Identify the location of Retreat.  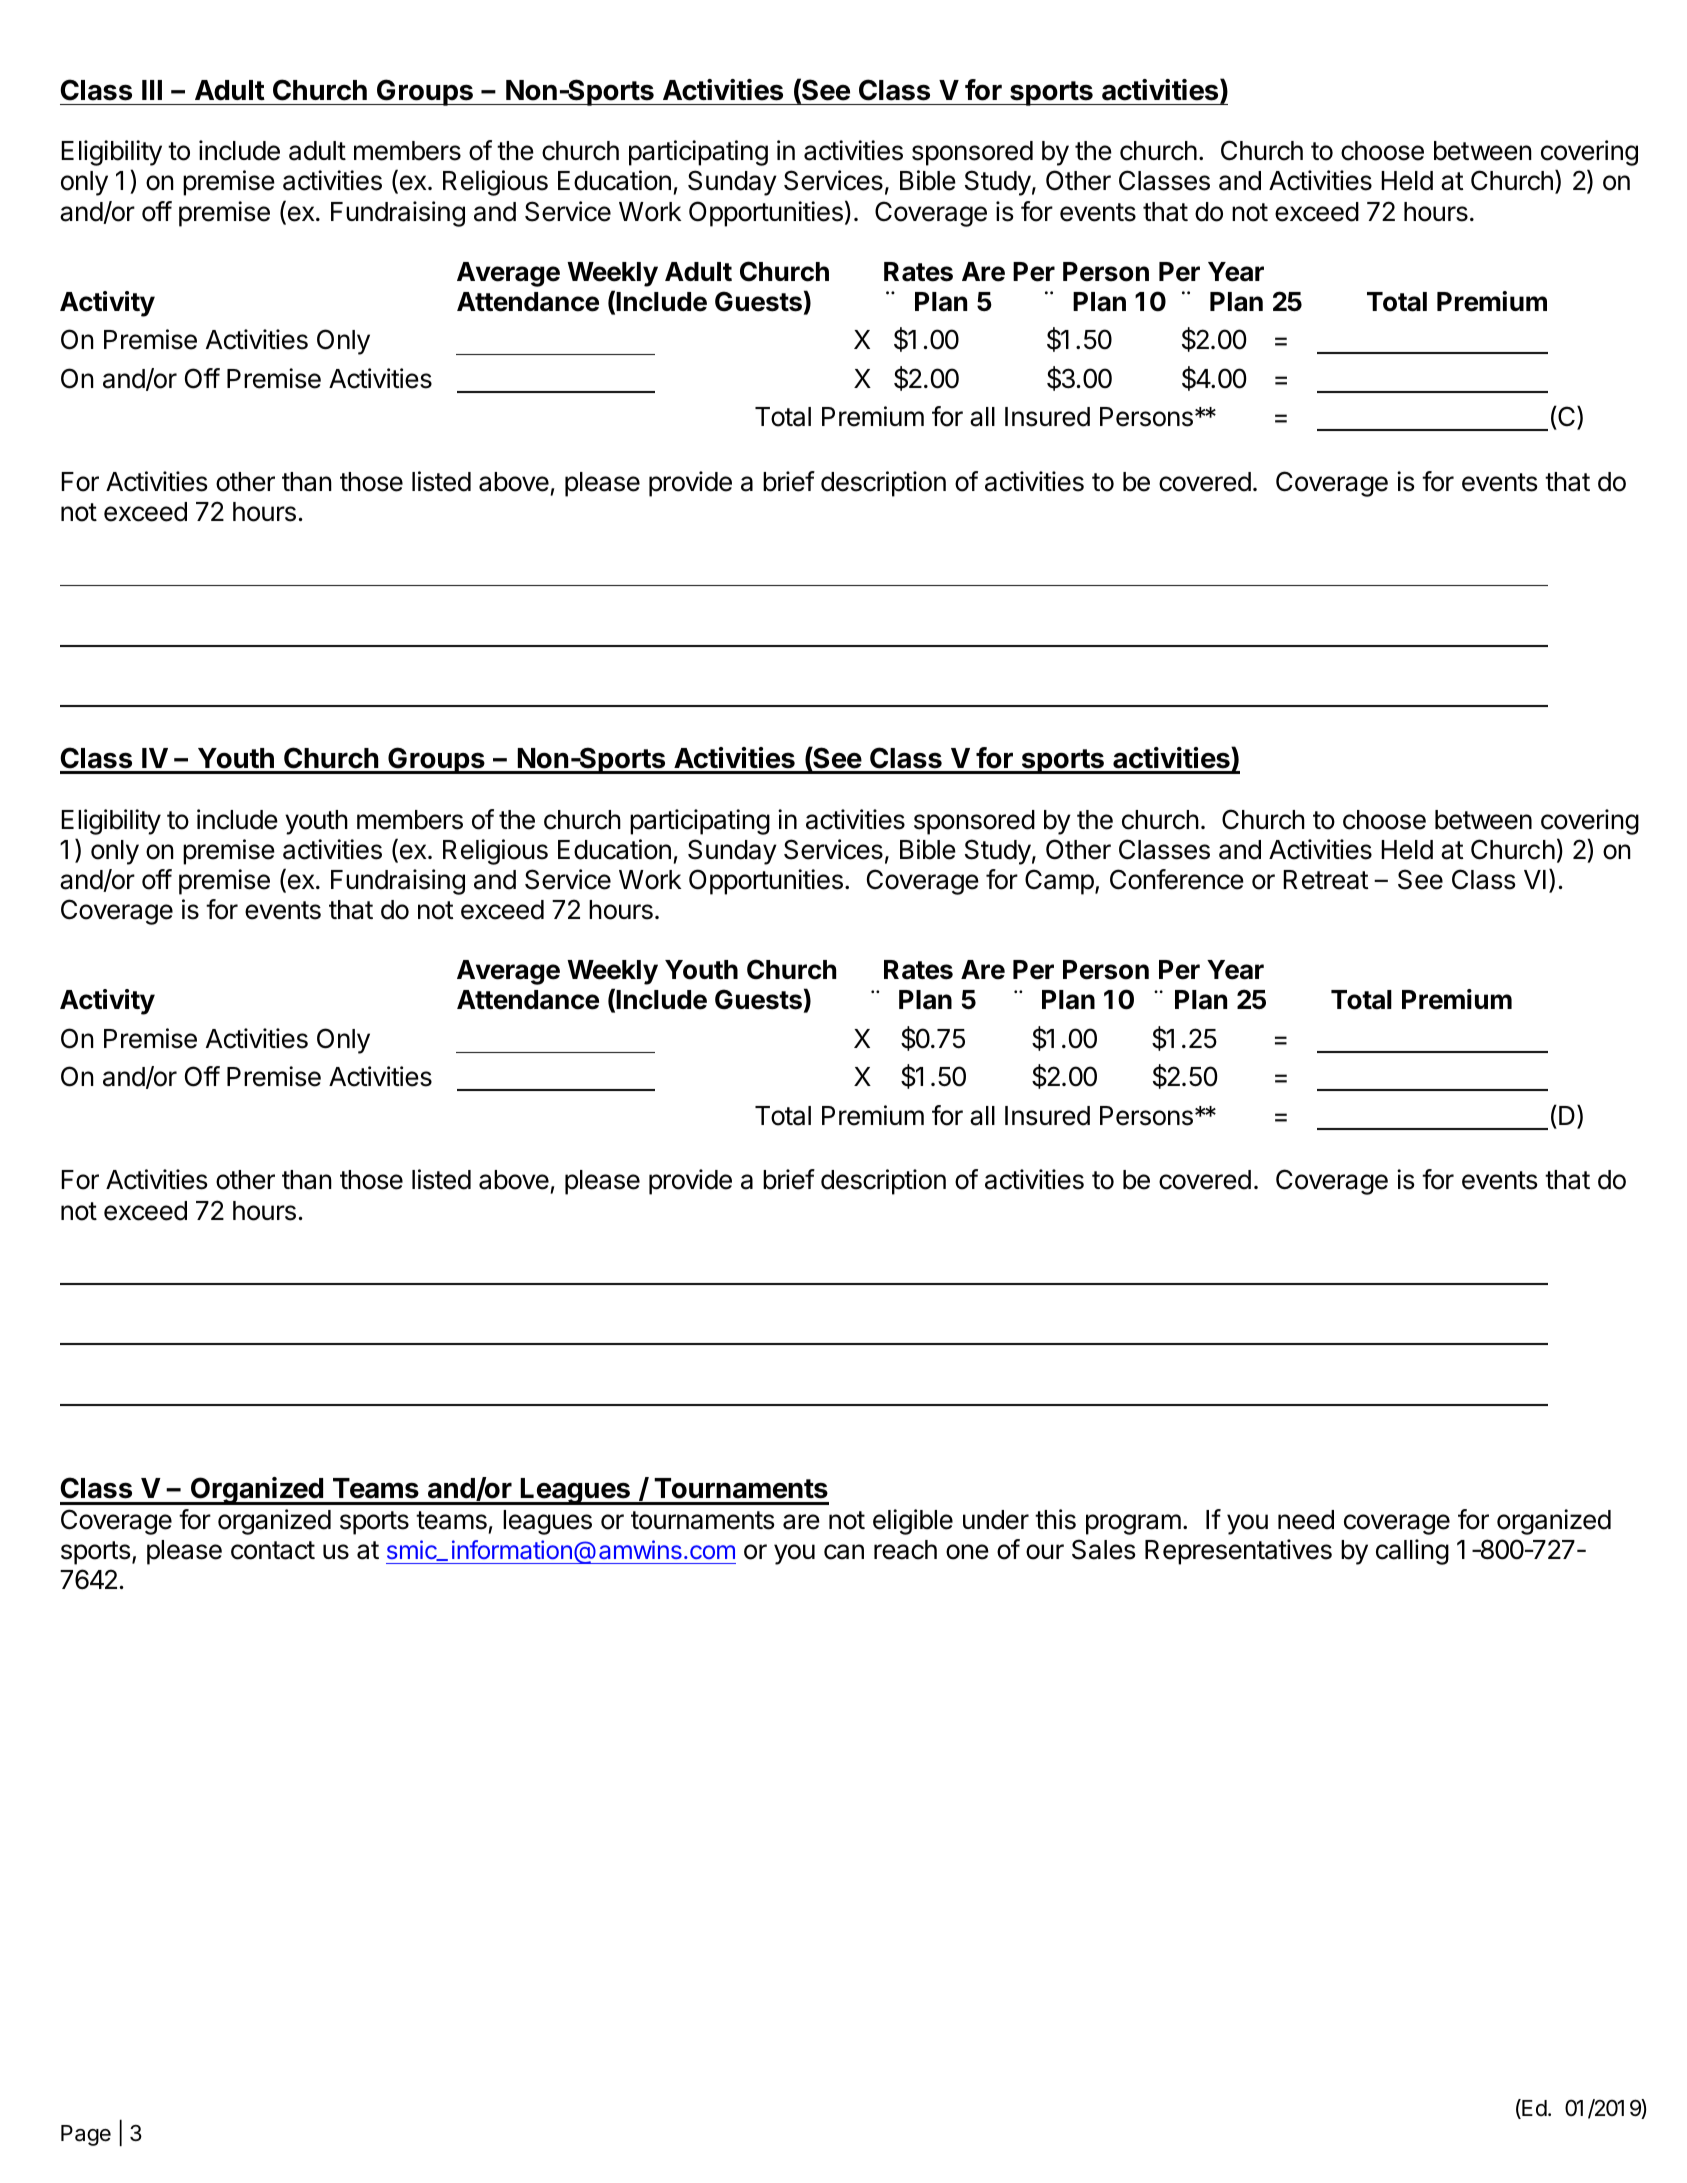
(1325, 880).
